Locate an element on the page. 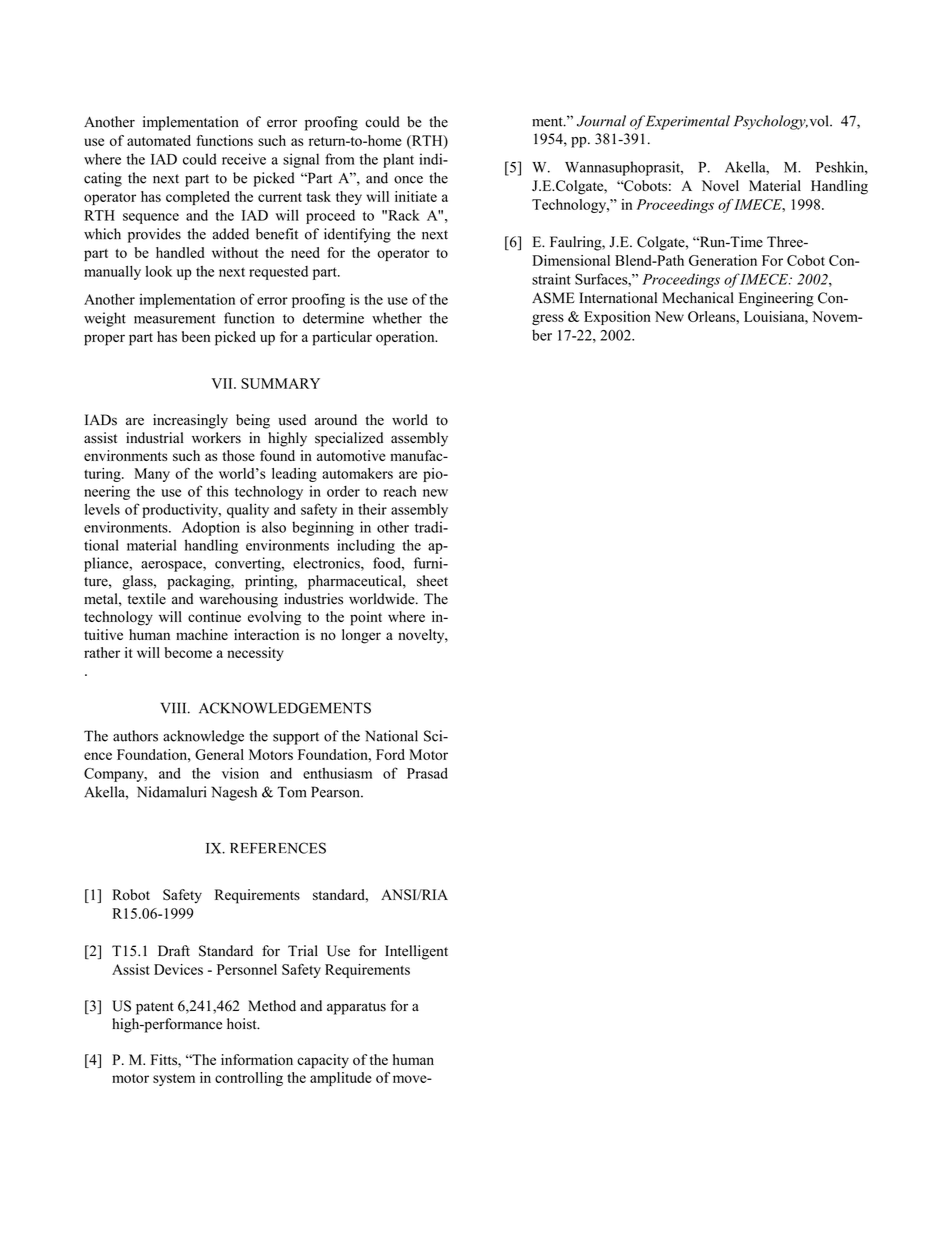  reach is located at coordinates (400, 491).
